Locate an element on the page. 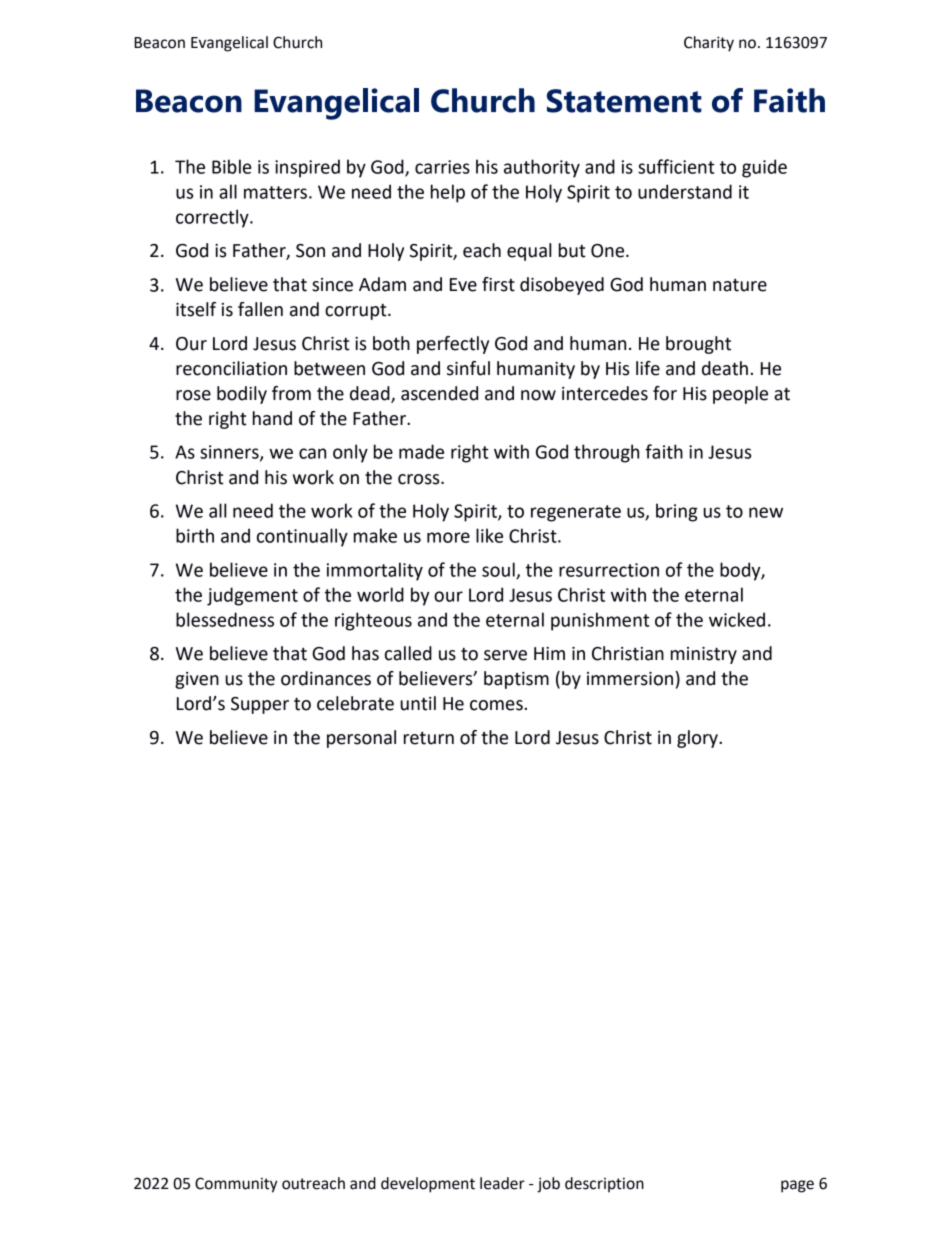 The height and width of the image is (1233, 952). judgement is located at coordinates (252, 596).
